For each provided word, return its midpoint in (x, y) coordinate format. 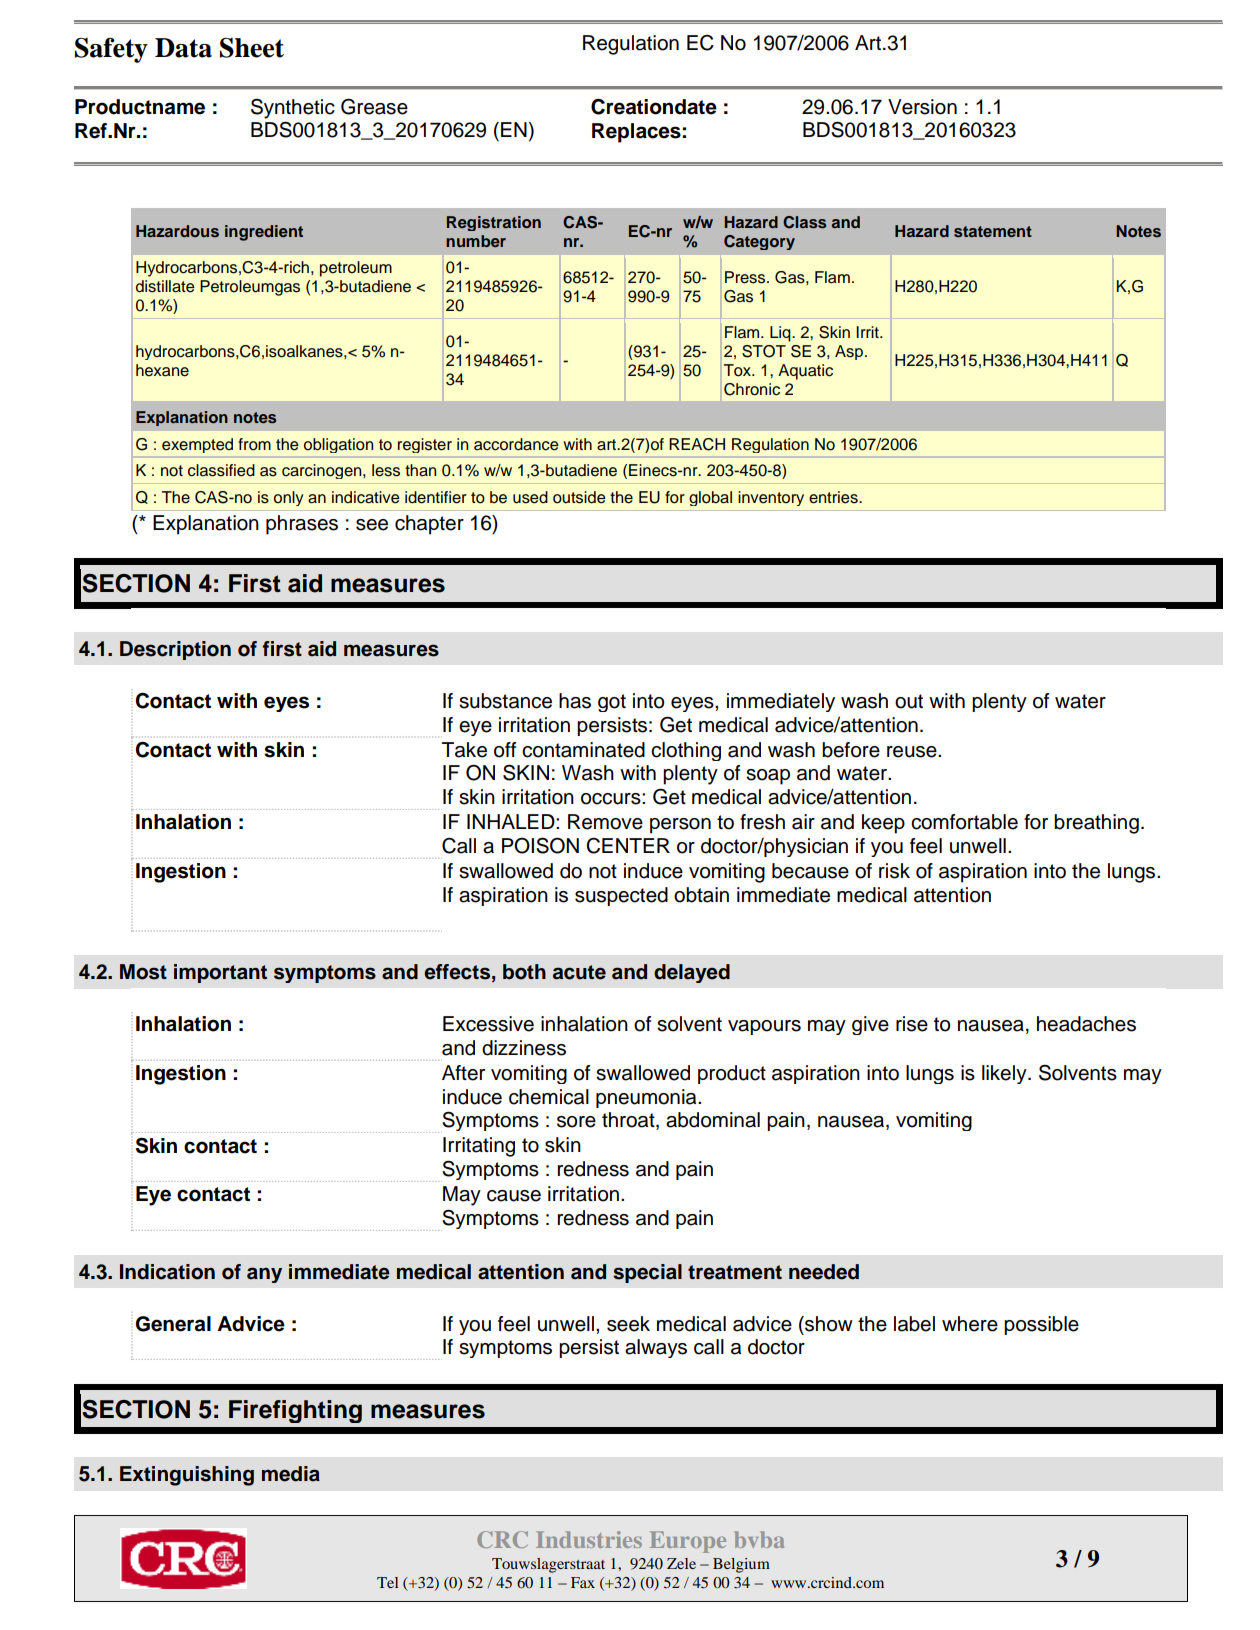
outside (579, 497)
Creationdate (654, 107)
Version (922, 107)
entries (834, 497)
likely (1005, 1074)
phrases (302, 525)
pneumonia (647, 1098)
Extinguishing (187, 1476)
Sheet (252, 48)
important (220, 973)
